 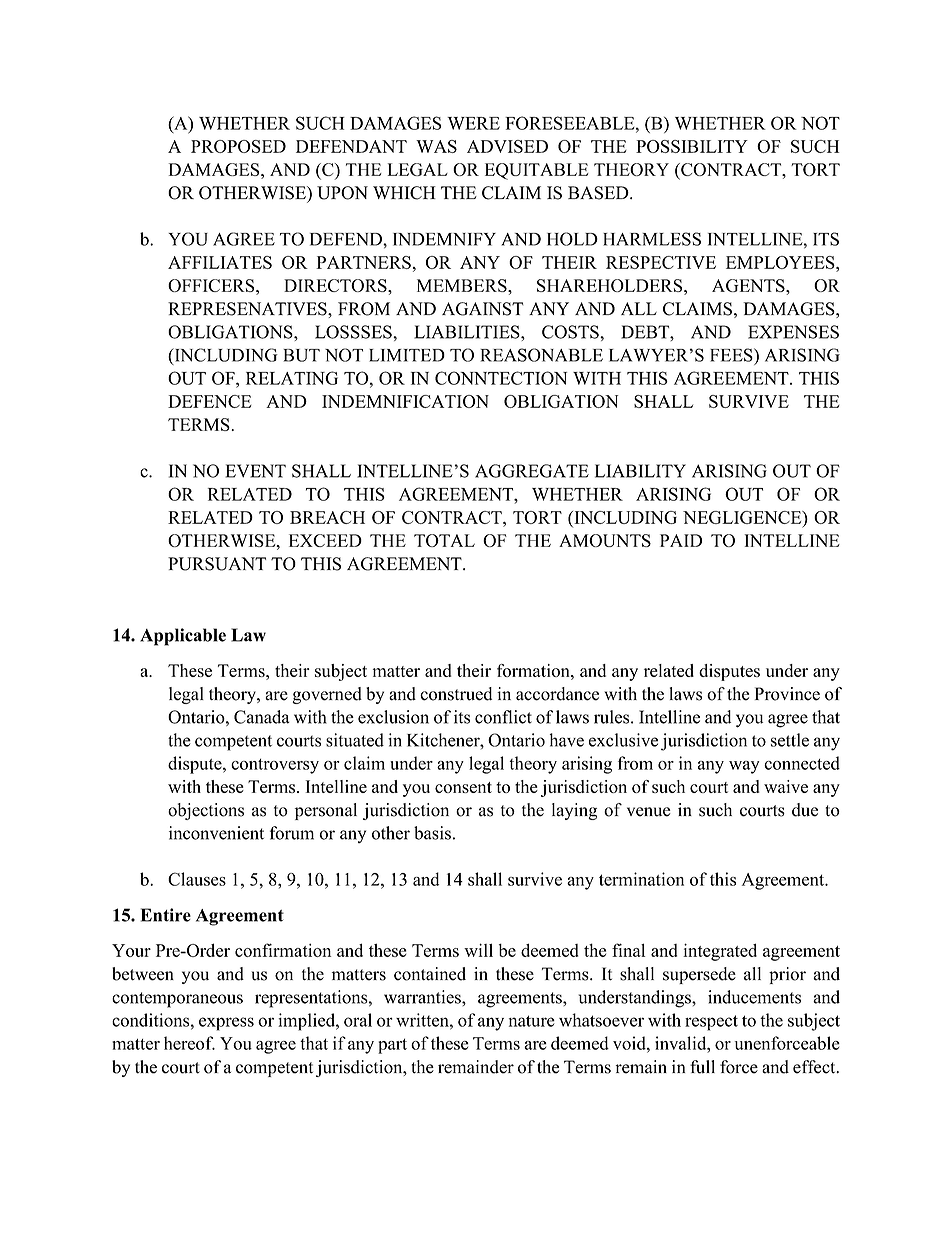 What do you see at coordinates (238, 146) in the page?
I see `PROPOSED` at bounding box center [238, 146].
